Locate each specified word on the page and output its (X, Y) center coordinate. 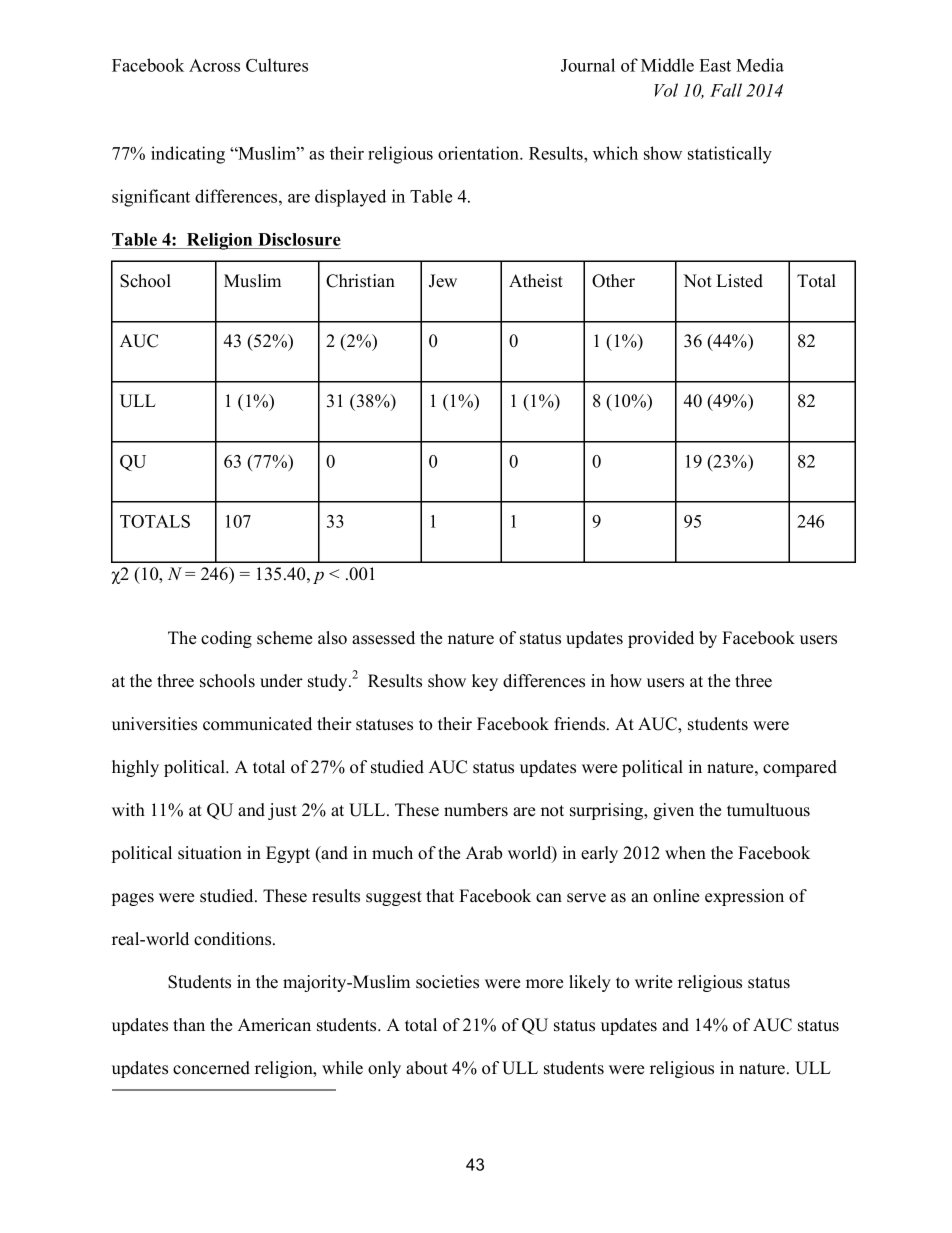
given (673, 811)
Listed (739, 281)
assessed (383, 638)
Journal (588, 65)
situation (210, 853)
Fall (726, 90)
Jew (443, 281)
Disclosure (299, 239)
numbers (476, 810)
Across (214, 65)
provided (661, 639)
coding (226, 639)
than (189, 1024)
